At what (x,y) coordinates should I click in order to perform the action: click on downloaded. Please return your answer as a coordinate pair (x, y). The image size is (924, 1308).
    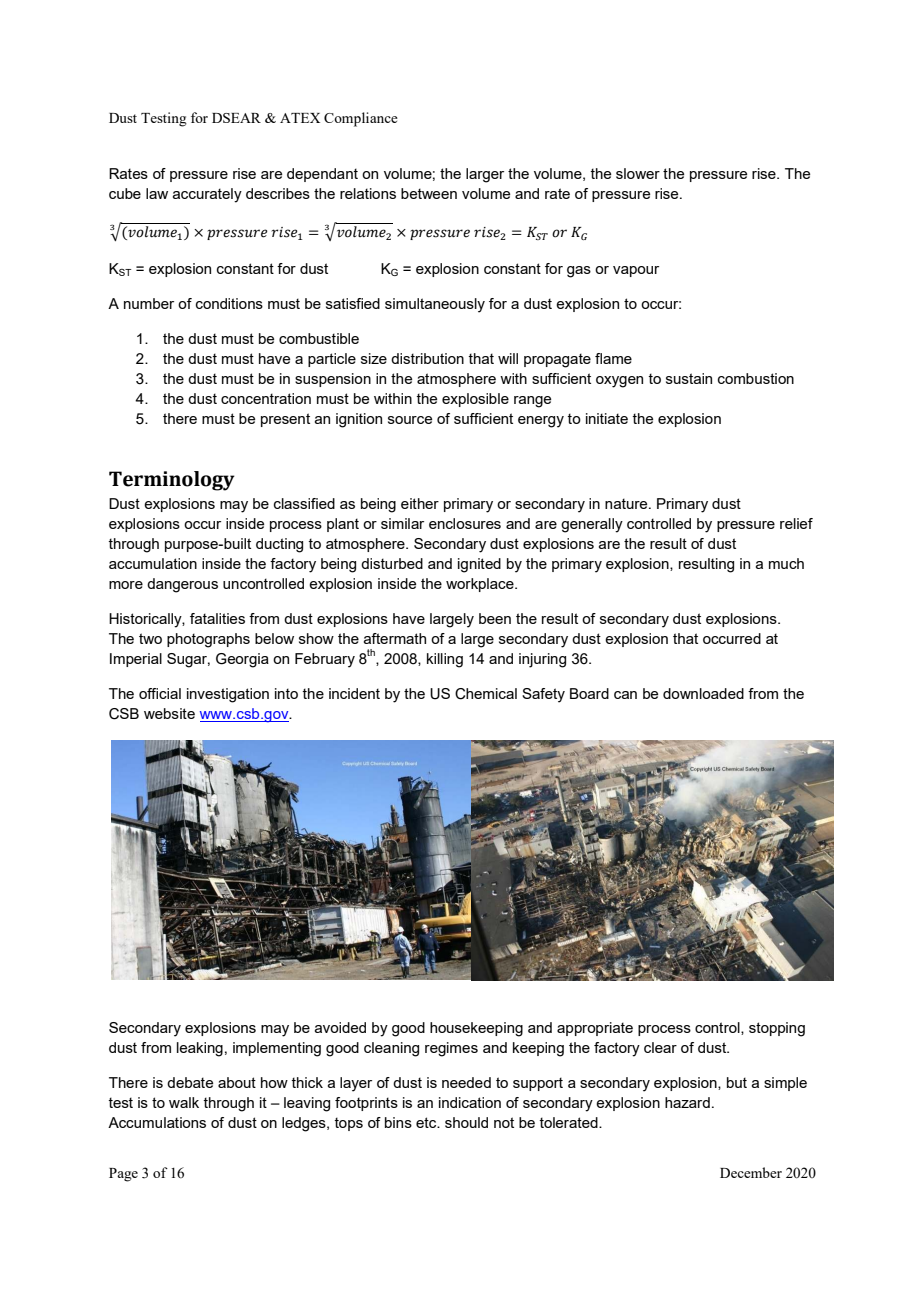
    Looking at the image, I should click on (703, 693).
